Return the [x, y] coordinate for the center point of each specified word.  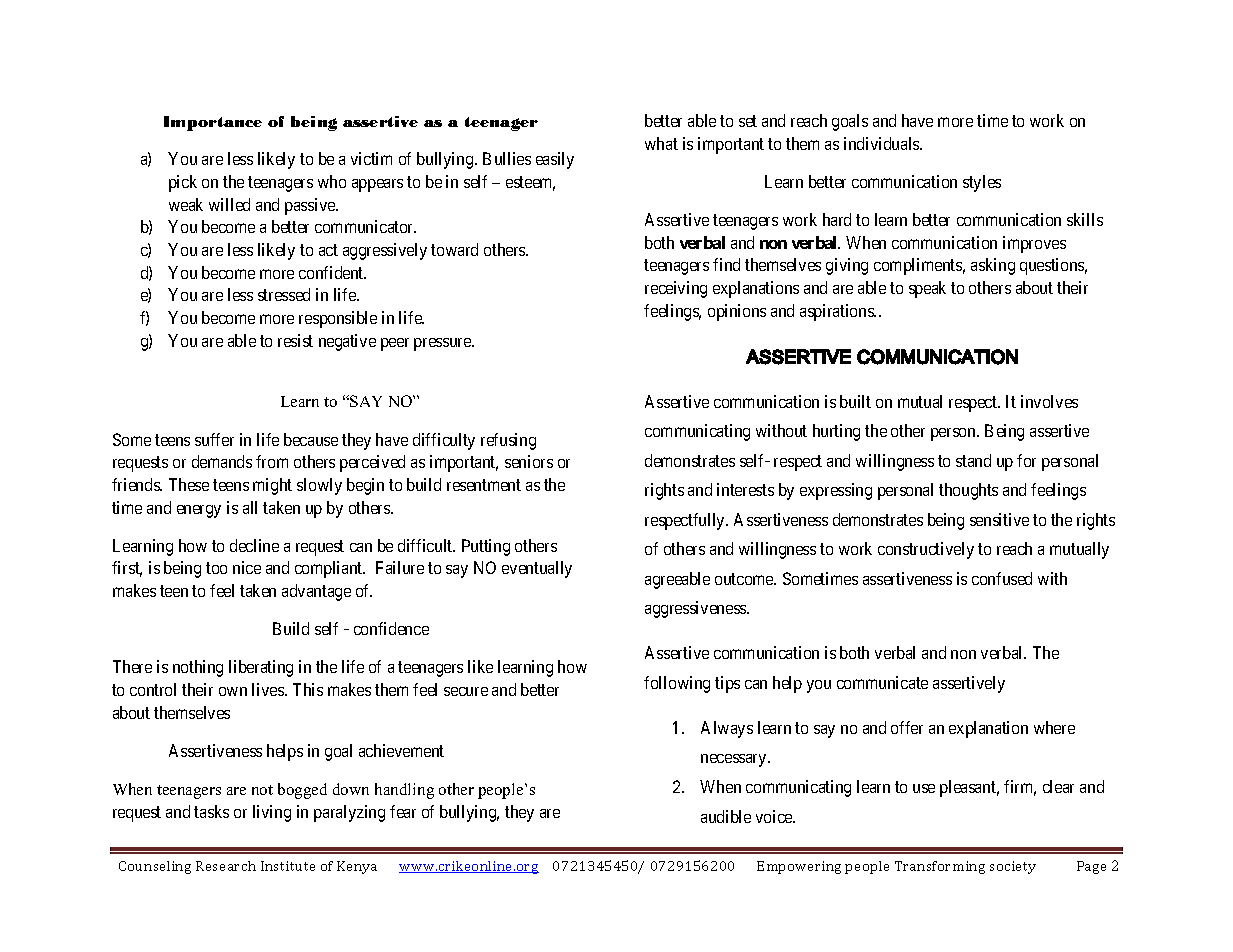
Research [226, 866]
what [661, 143]
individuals [882, 143]
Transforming [940, 867]
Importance [213, 123]
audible [726, 816]
